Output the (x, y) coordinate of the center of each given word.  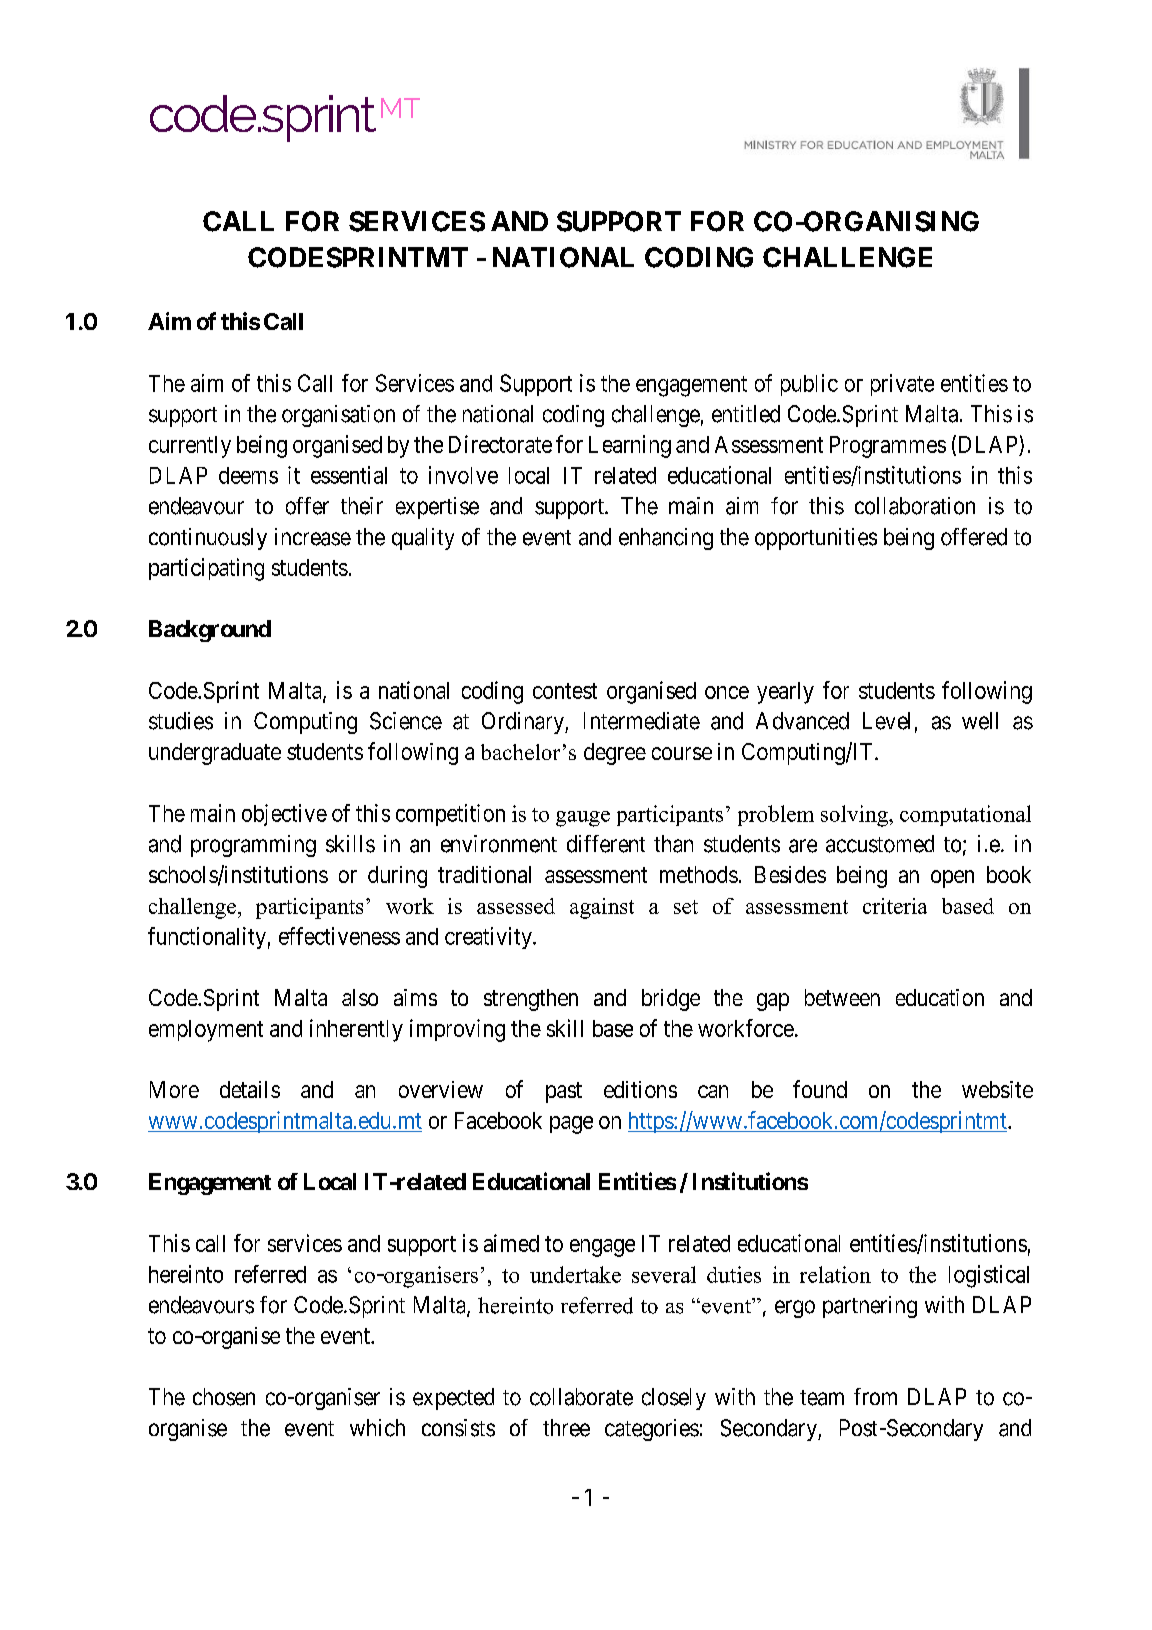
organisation (338, 416)
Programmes (888, 447)
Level (886, 721)
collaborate (581, 1397)
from (875, 1396)
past (564, 1092)
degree (615, 754)
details (250, 1089)
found (820, 1089)
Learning (630, 446)
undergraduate (215, 754)
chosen (224, 1397)
